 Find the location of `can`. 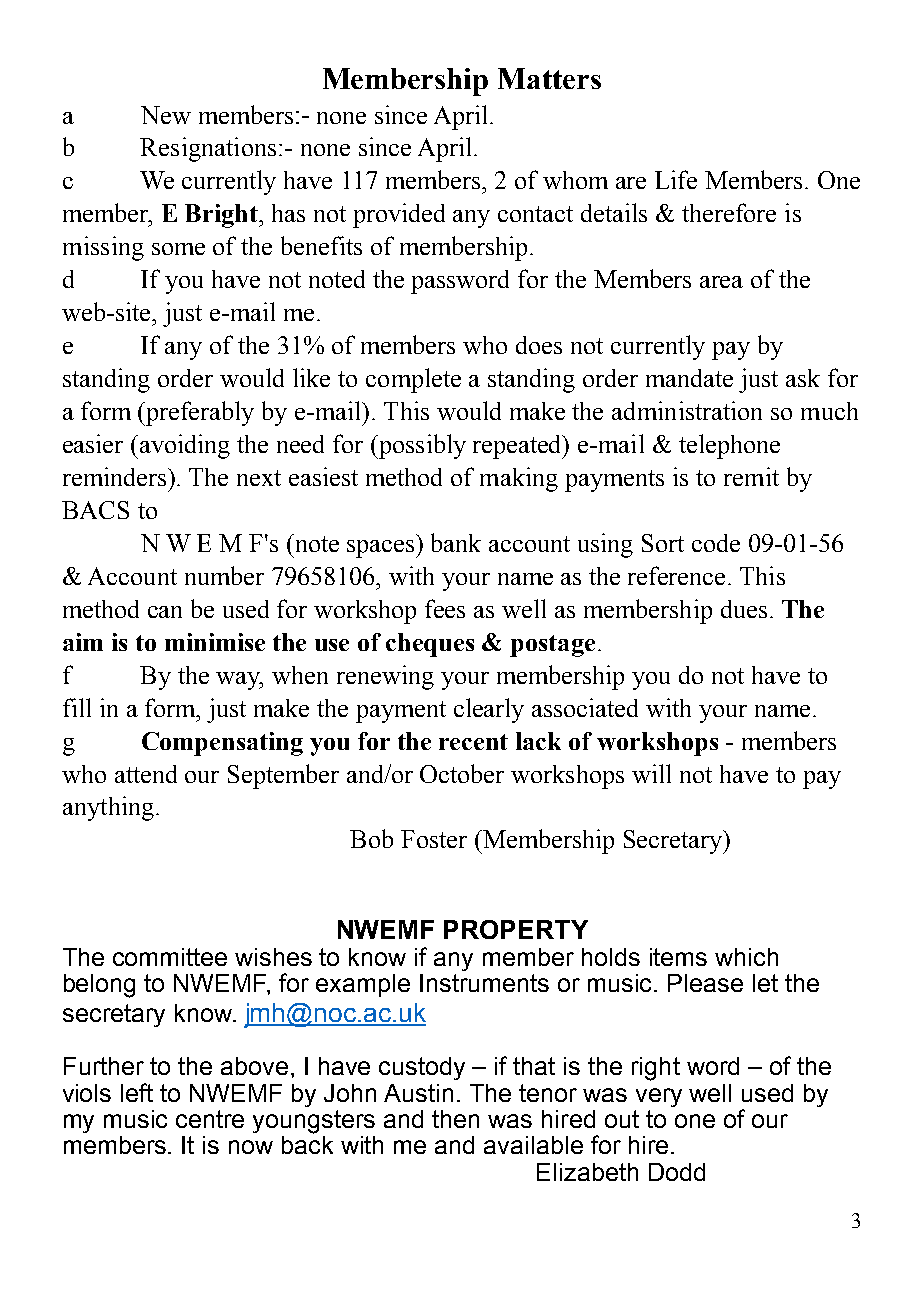

can is located at coordinates (165, 612).
